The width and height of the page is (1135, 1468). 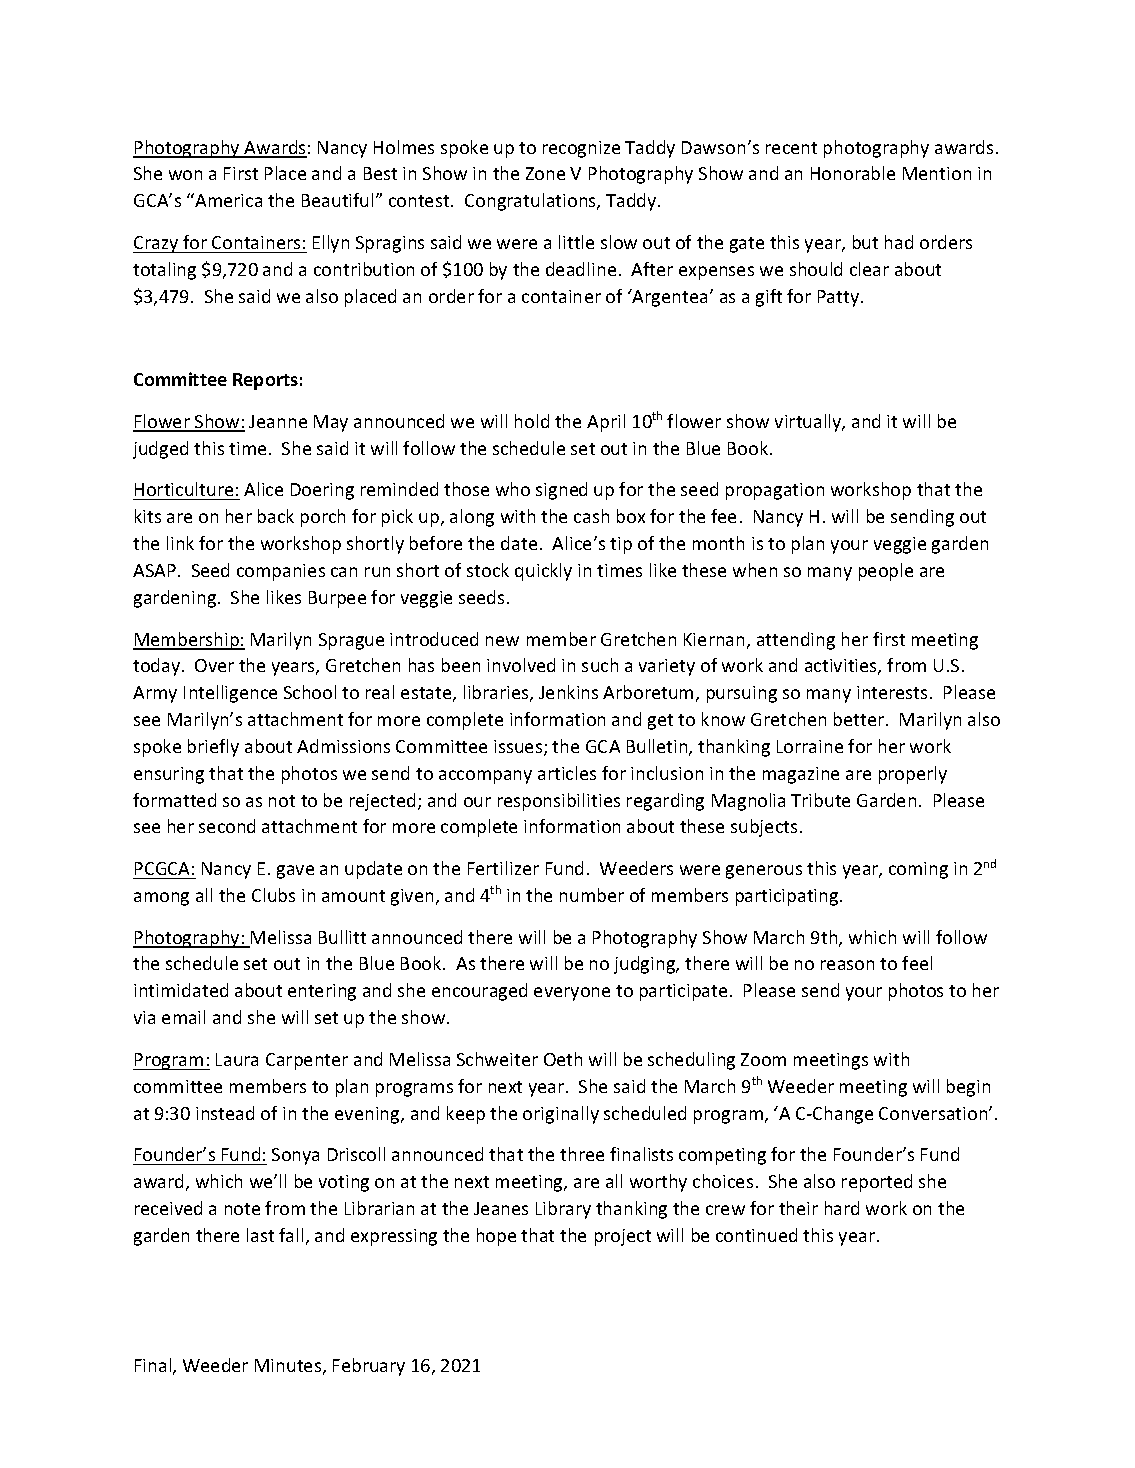 I want to click on articles, so click(x=567, y=773).
